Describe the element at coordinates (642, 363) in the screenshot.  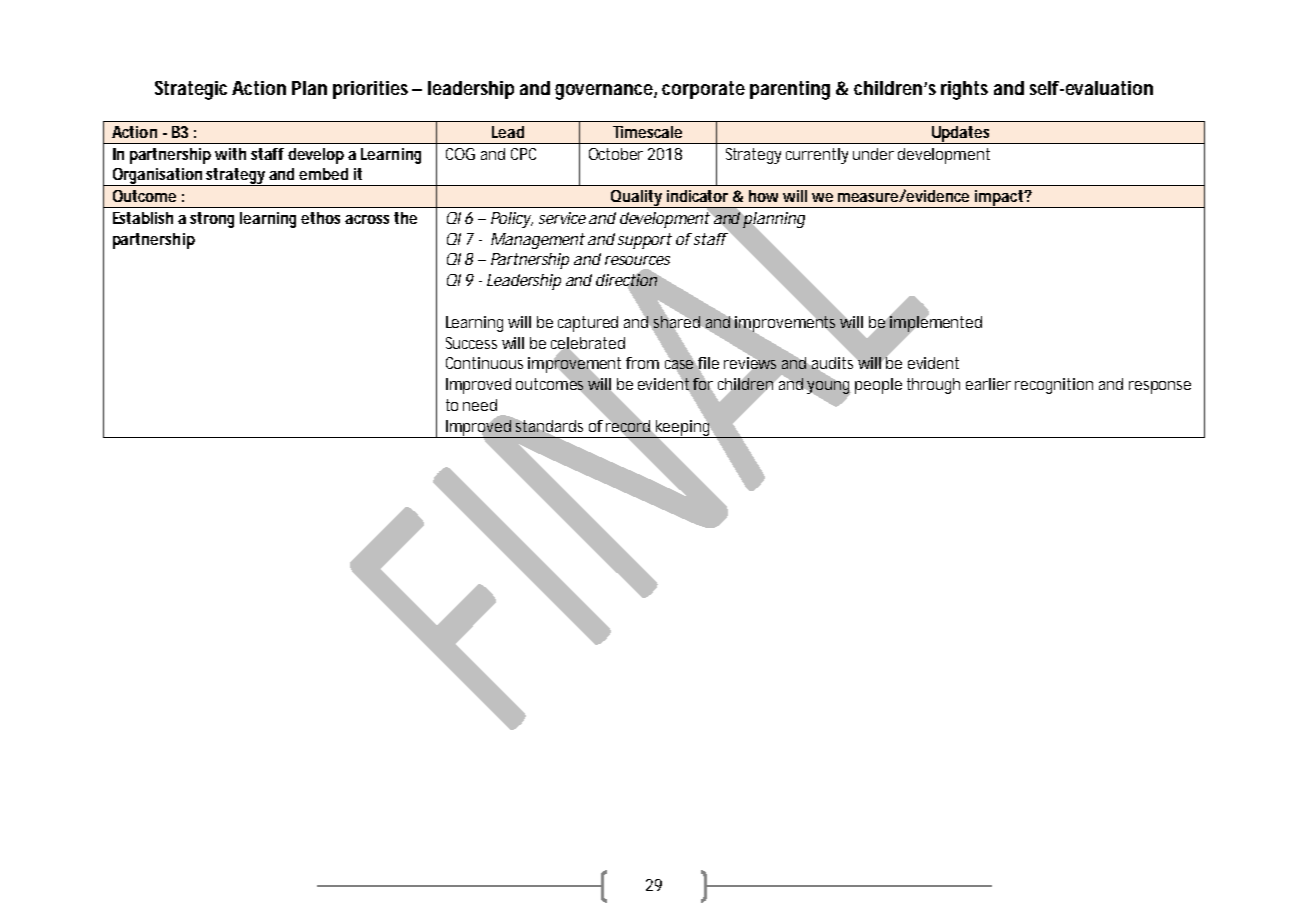
I see `from` at that location.
